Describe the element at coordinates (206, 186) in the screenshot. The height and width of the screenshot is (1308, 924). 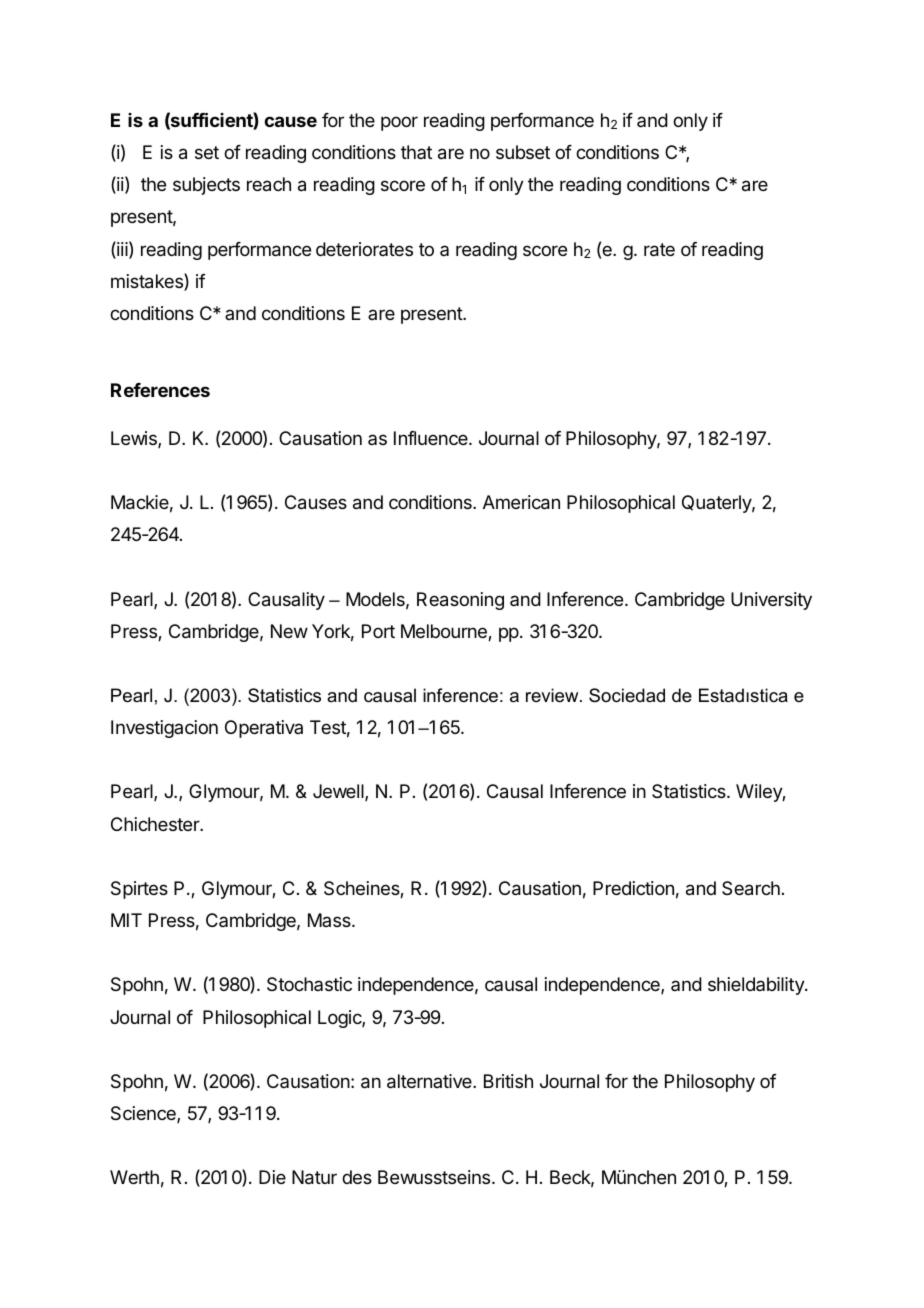
I see `subjects` at that location.
